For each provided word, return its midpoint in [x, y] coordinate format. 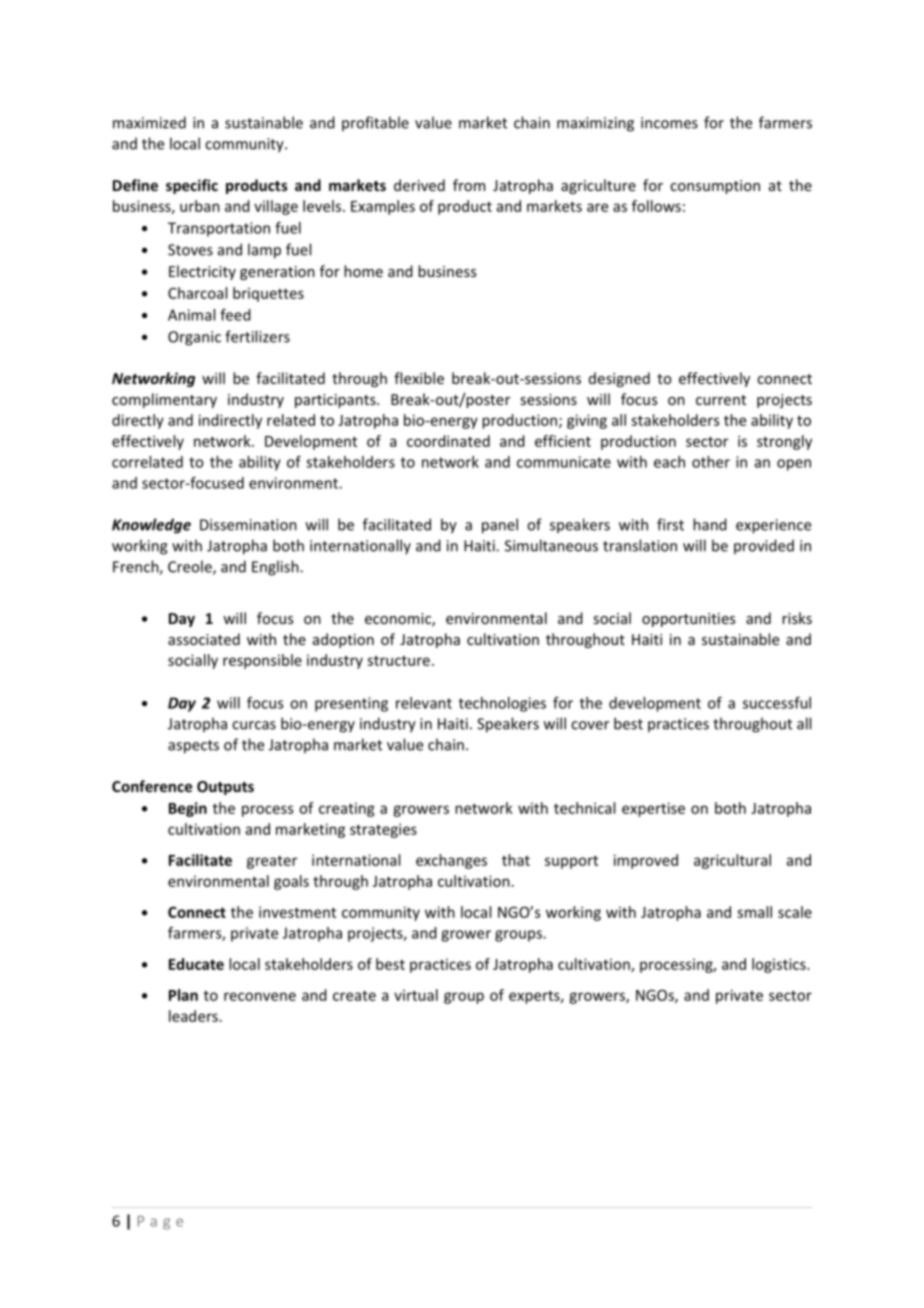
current [721, 400]
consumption [715, 187]
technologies [502, 704]
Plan [183, 995]
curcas [254, 725]
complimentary [164, 400]
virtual [416, 995]
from [469, 185]
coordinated [448, 441]
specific [192, 186]
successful [777, 703]
